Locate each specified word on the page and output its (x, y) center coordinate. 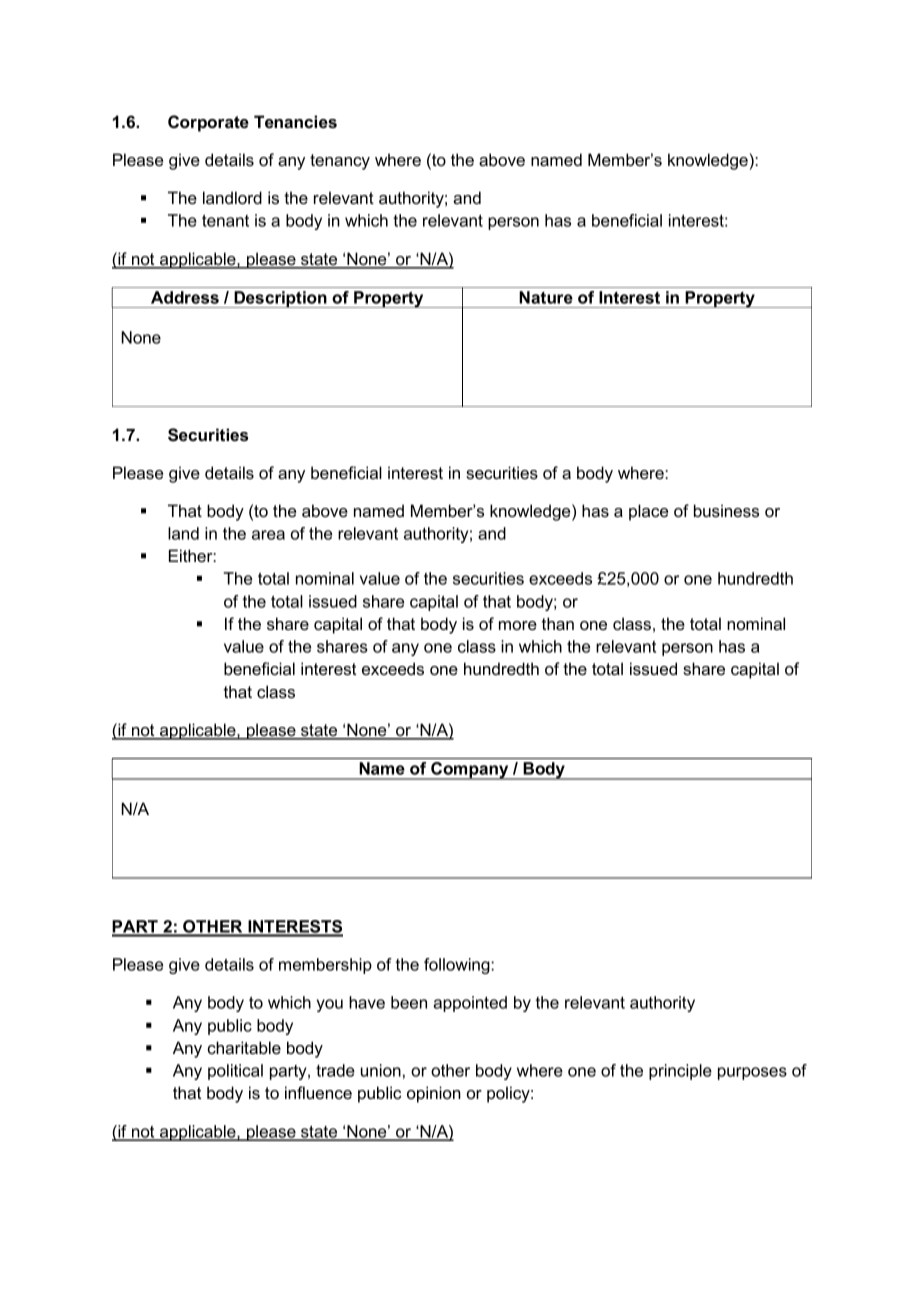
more (518, 625)
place (648, 512)
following (458, 966)
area (268, 535)
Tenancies (295, 121)
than (558, 623)
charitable (244, 1047)
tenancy (340, 162)
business (726, 510)
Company (470, 771)
